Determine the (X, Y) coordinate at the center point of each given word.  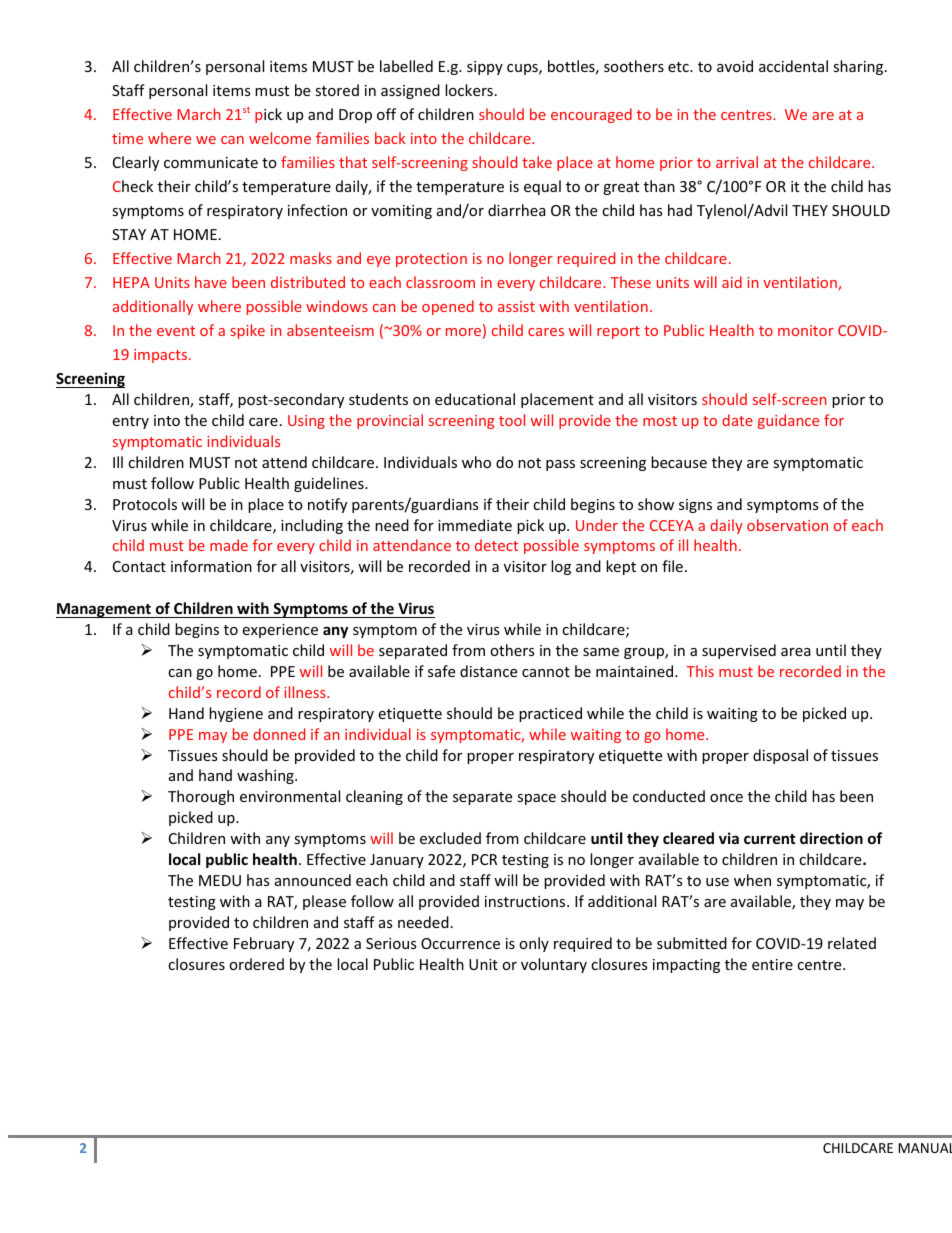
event (176, 331)
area (796, 652)
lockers (469, 90)
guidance (788, 421)
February (264, 944)
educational (475, 399)
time (127, 138)
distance (488, 671)
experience (280, 631)
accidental (793, 66)
